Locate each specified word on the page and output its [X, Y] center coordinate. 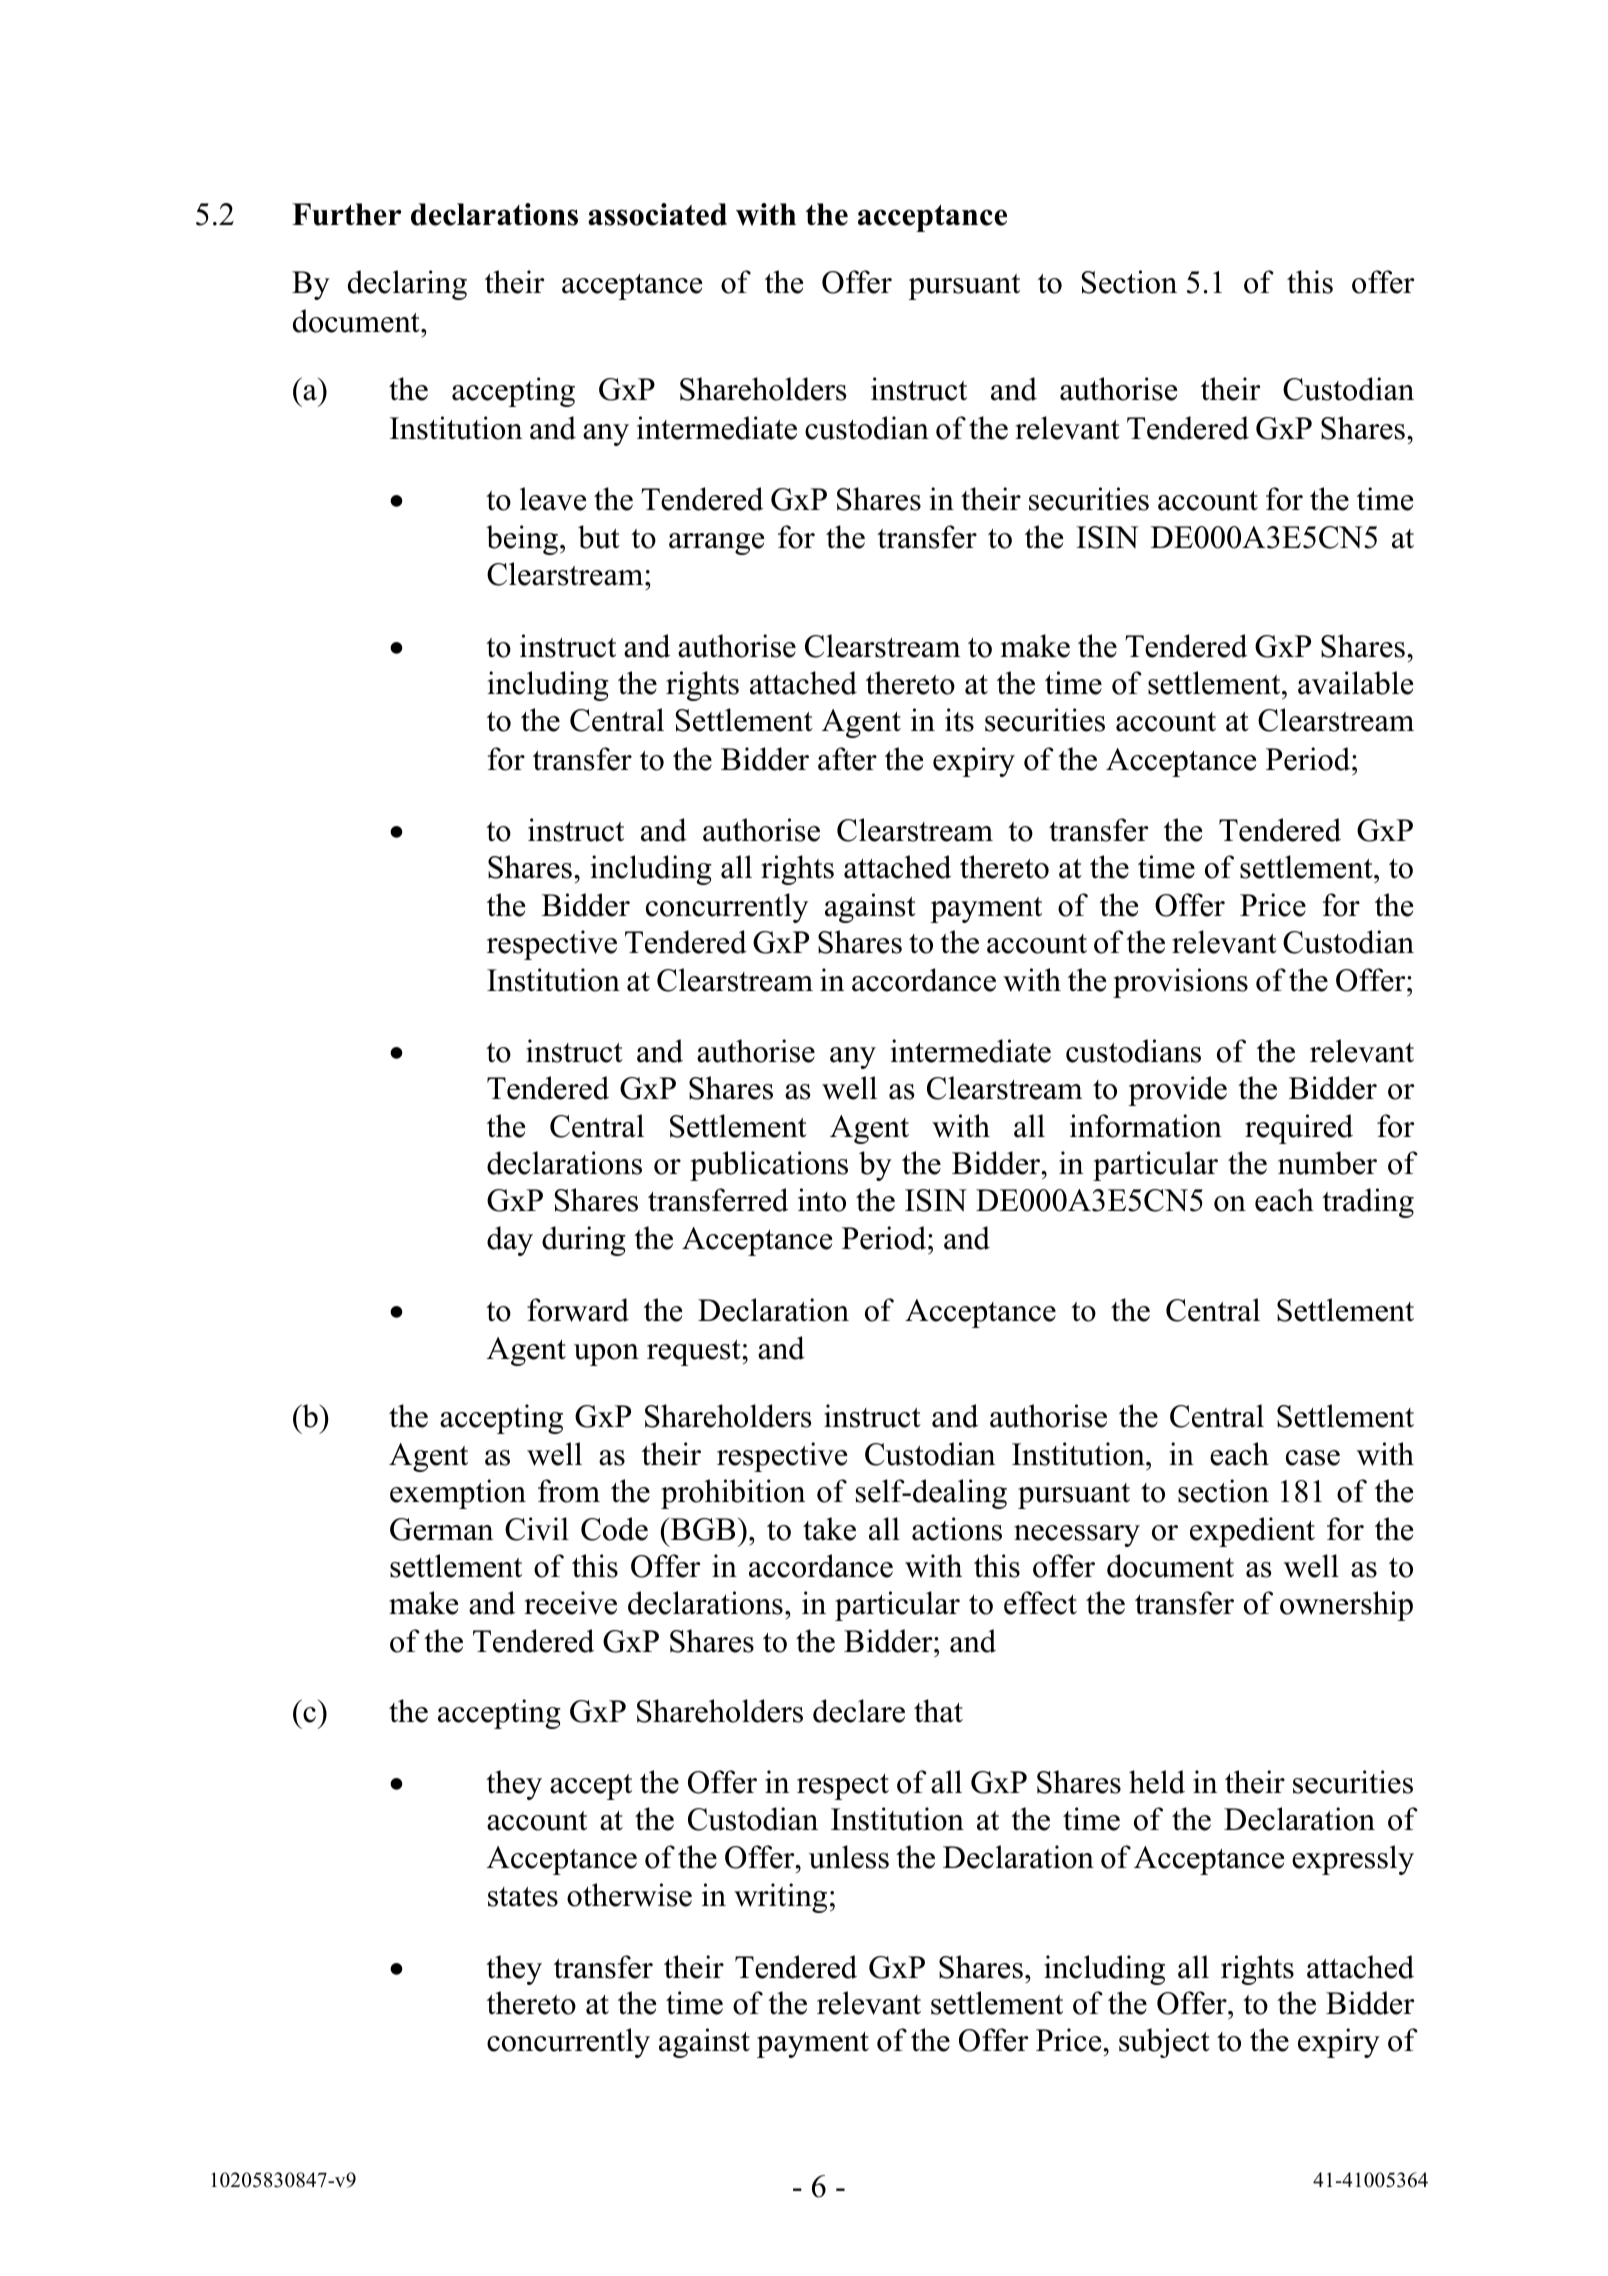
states [523, 1897]
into [822, 1200]
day [510, 1241]
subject [1164, 2043]
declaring [407, 285]
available [1355, 683]
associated [657, 214]
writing [780, 1898]
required [1299, 1129]
